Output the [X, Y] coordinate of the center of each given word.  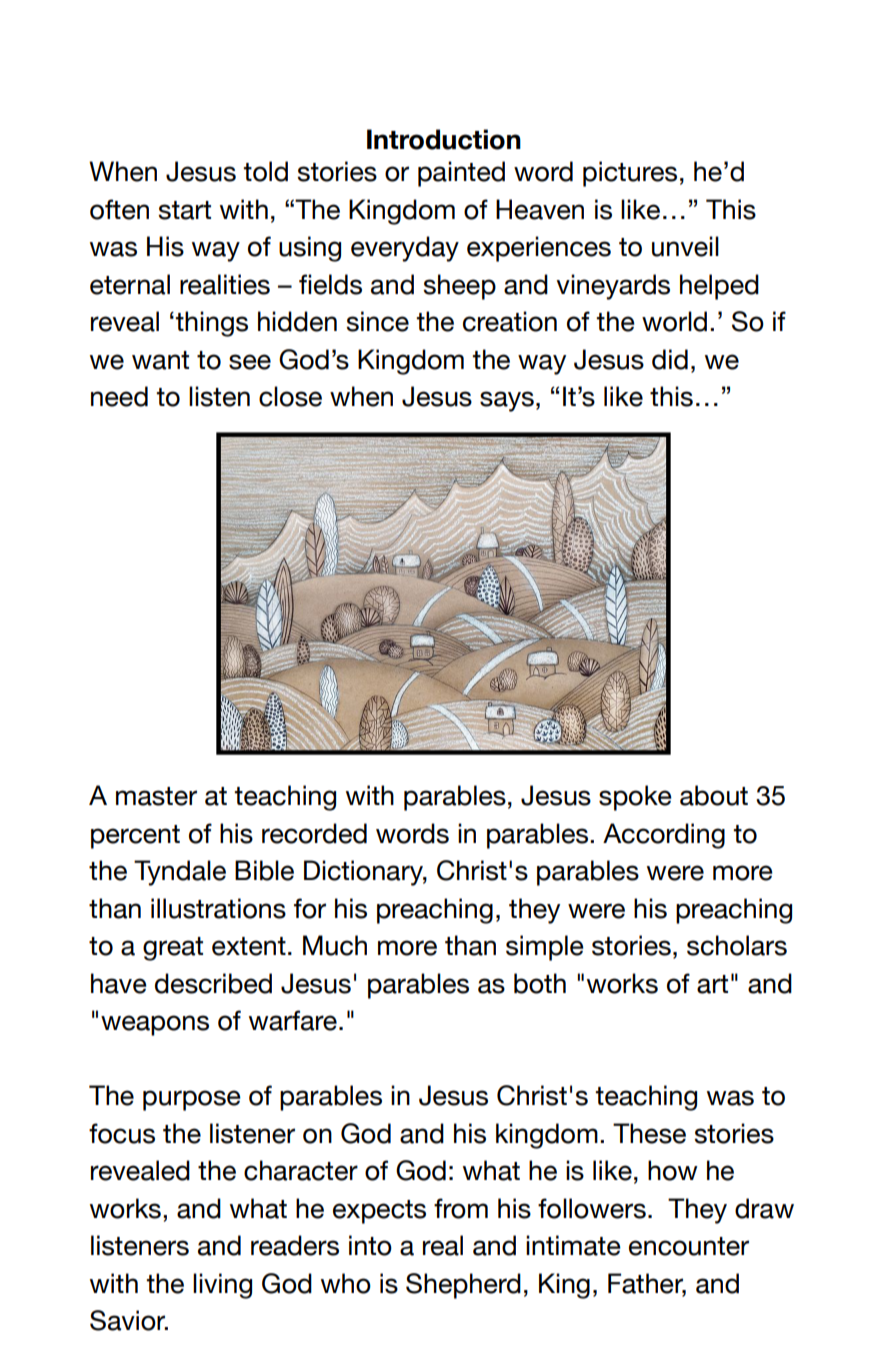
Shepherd [463, 1286]
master [156, 796]
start [184, 210]
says [507, 401]
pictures [630, 174]
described [213, 983]
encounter [689, 1246]
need [119, 396]
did [670, 359]
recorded [314, 833]
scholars [737, 945]
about [714, 795]
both [540, 983]
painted [461, 174]
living [222, 1286]
